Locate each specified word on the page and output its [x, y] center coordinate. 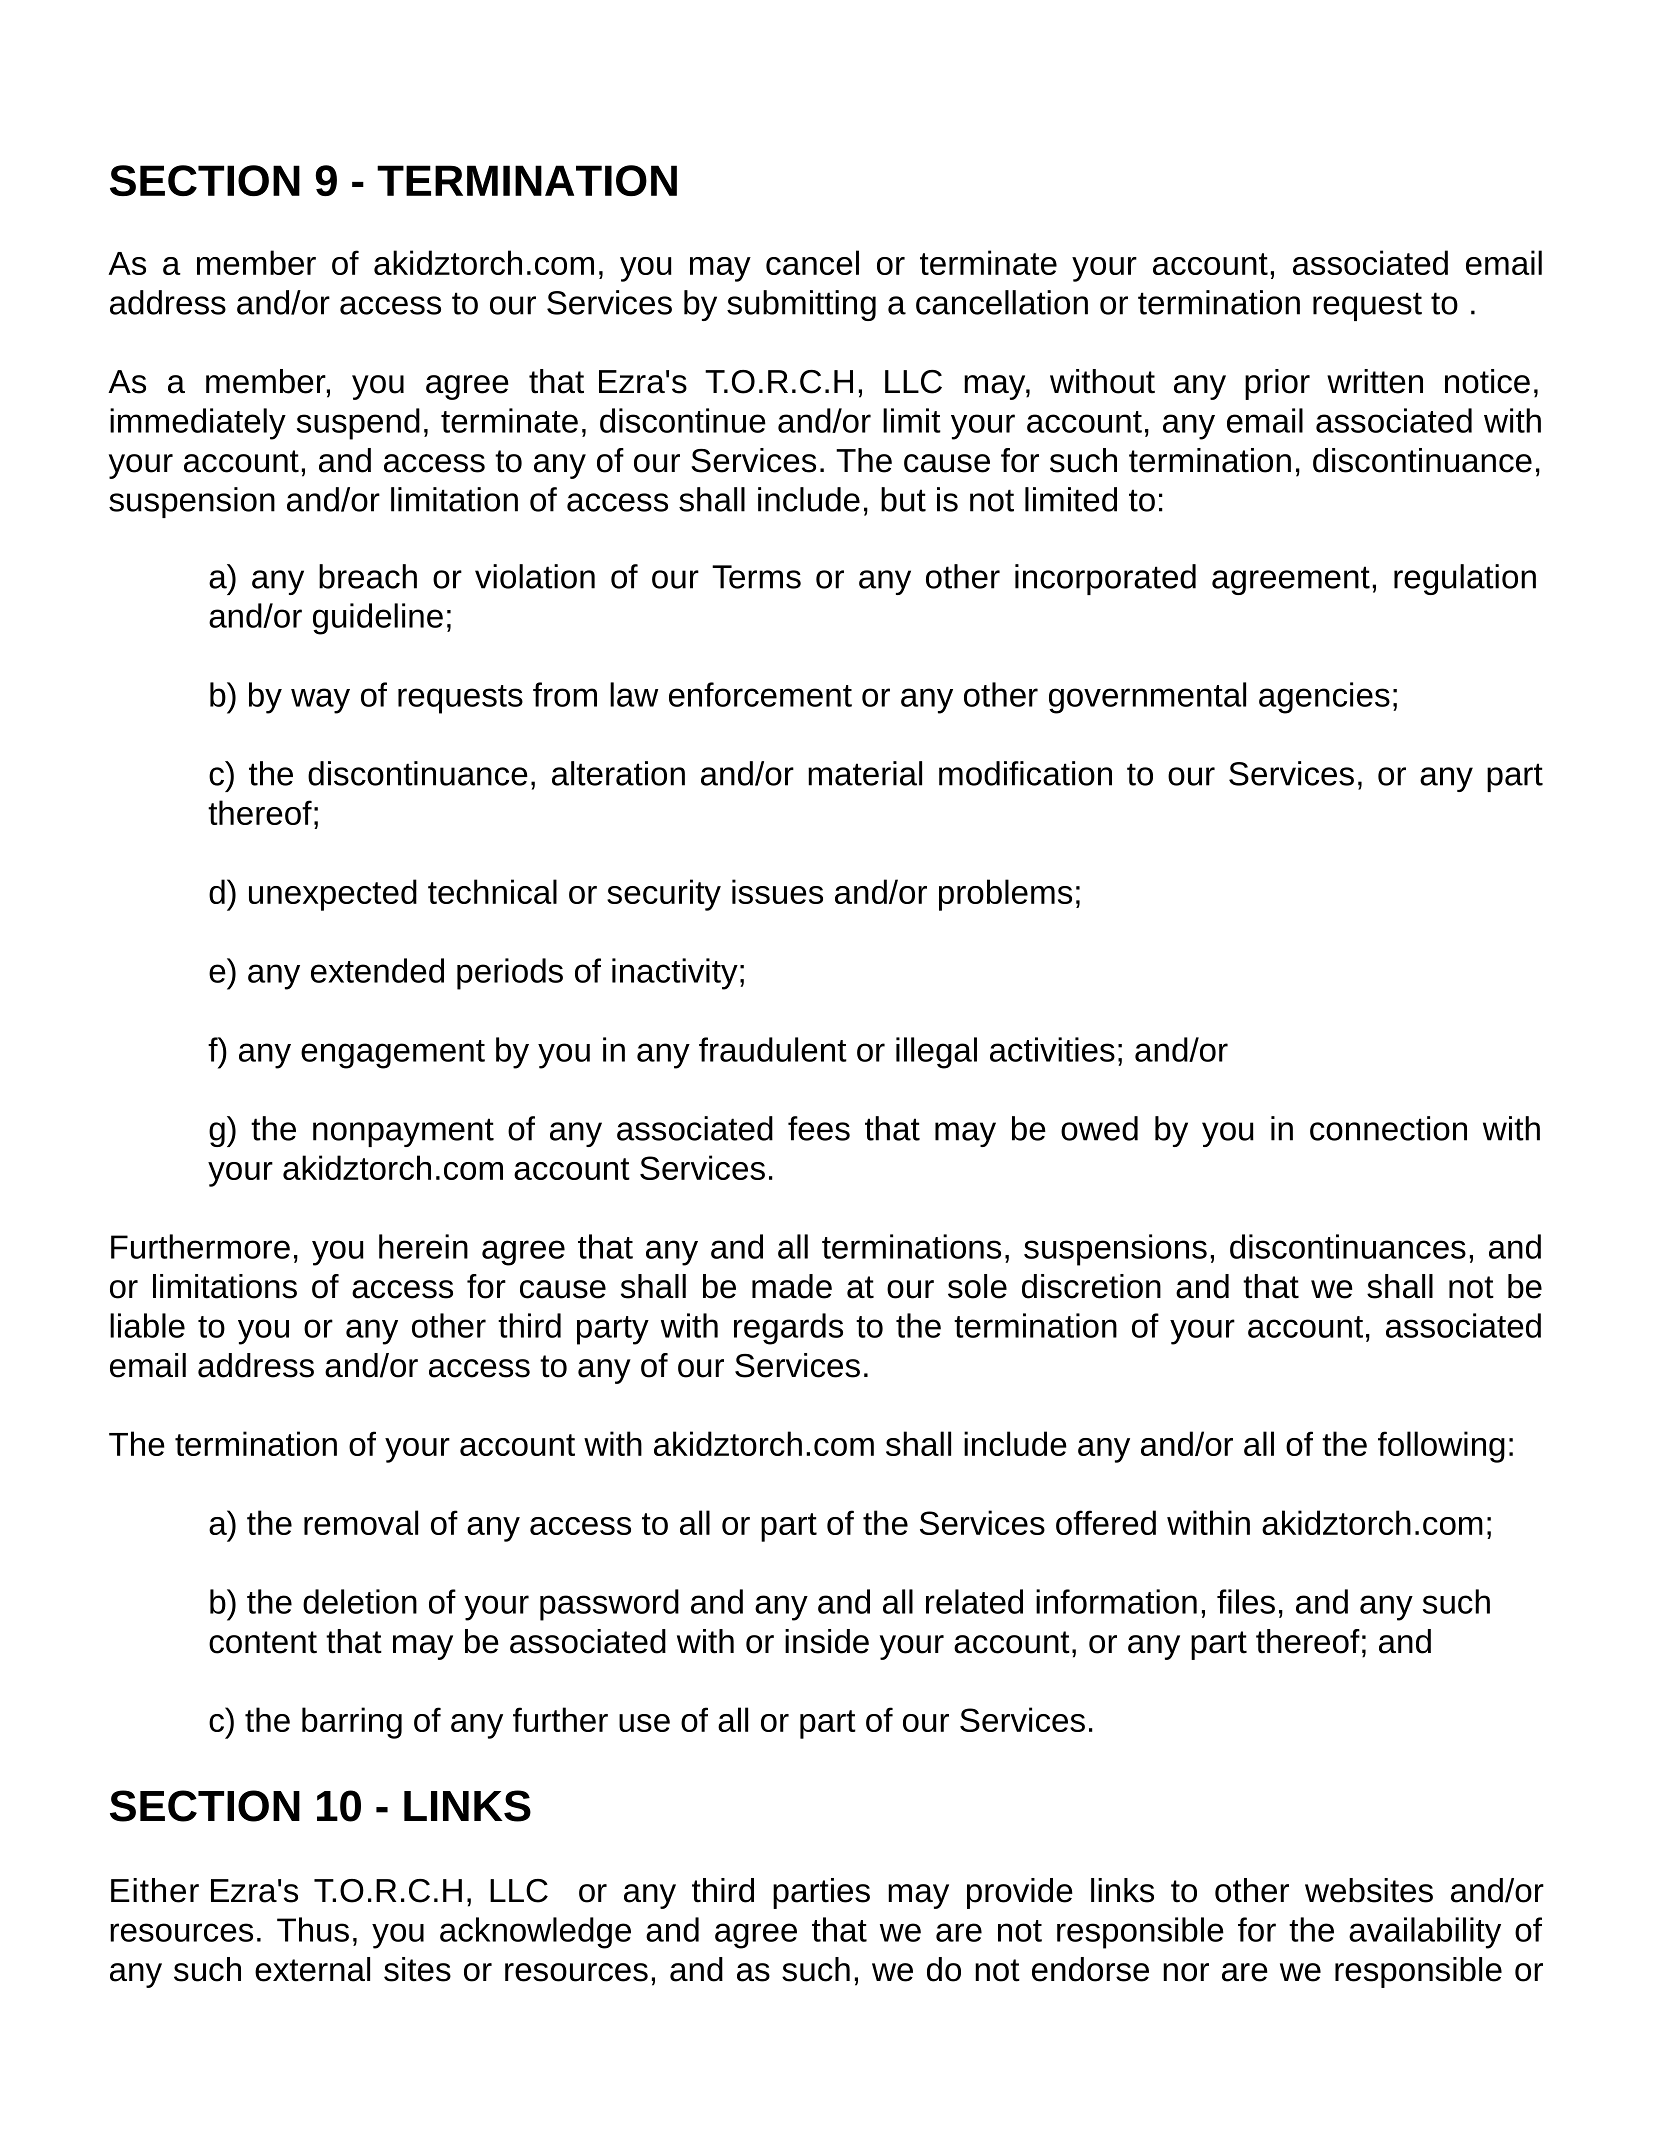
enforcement [760, 694]
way [320, 701]
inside [827, 1641]
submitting [801, 305]
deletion [360, 1601]
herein [423, 1246]
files [1246, 1601]
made [792, 1286]
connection [1388, 1128]
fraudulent [773, 1049]
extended [377, 970]
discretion [1091, 1286]
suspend [358, 424]
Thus [313, 1929]
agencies [1324, 698]
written [1375, 381]
